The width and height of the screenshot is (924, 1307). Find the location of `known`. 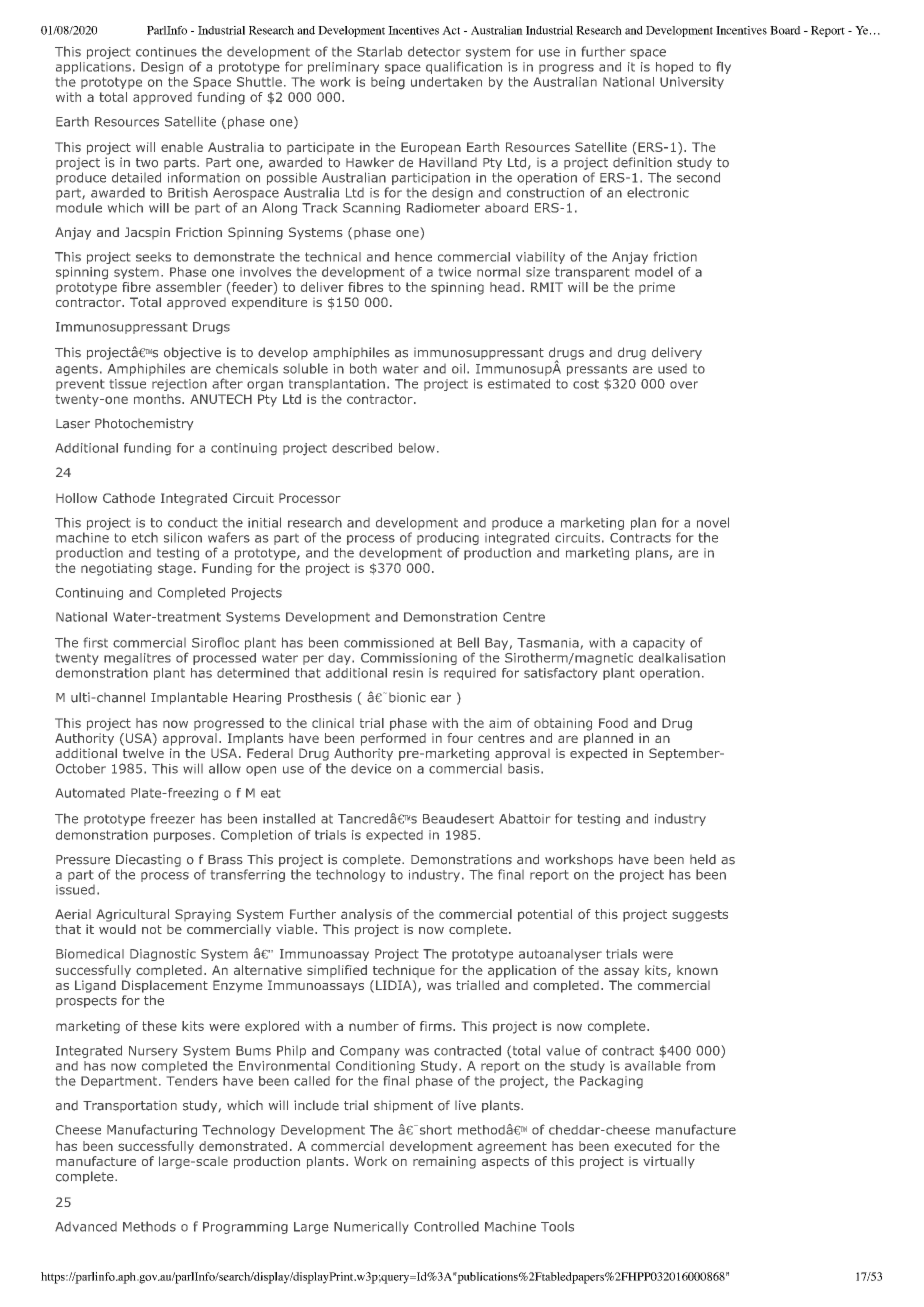

known is located at coordinates (697, 970).
